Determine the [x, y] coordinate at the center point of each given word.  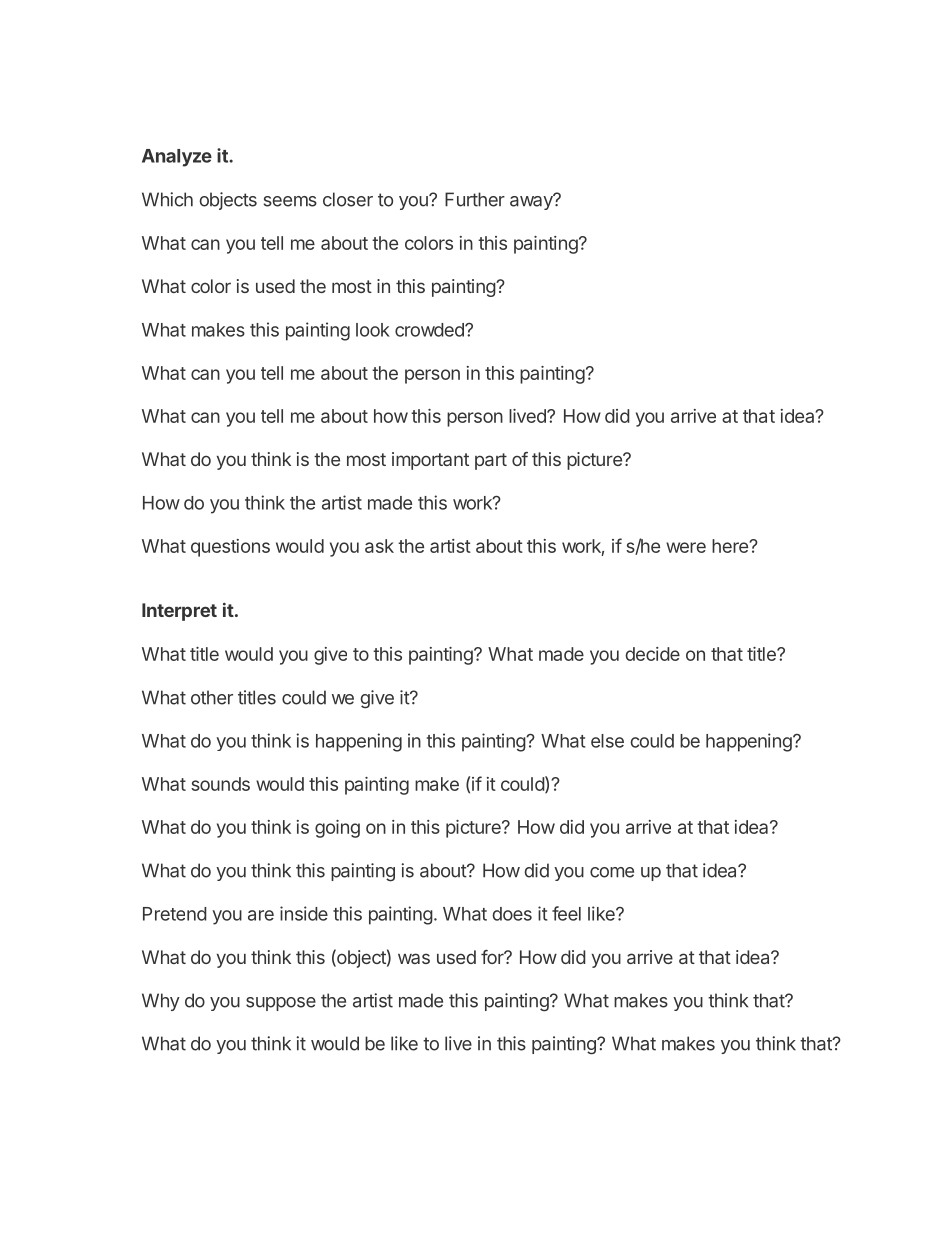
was [414, 958]
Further [475, 199]
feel [566, 913]
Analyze [177, 158]
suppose [281, 1004]
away [532, 202]
